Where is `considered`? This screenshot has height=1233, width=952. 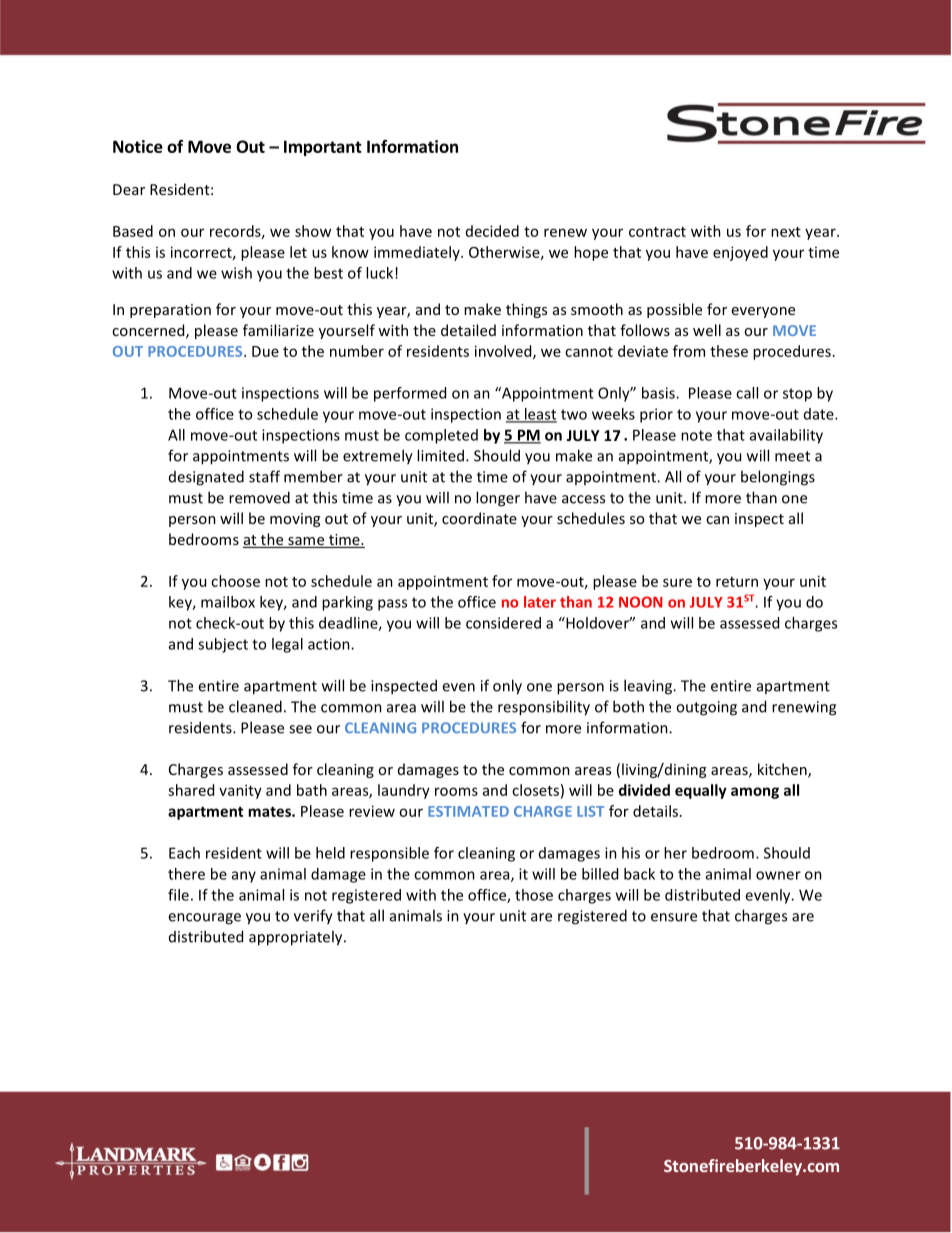 considered is located at coordinates (503, 623).
